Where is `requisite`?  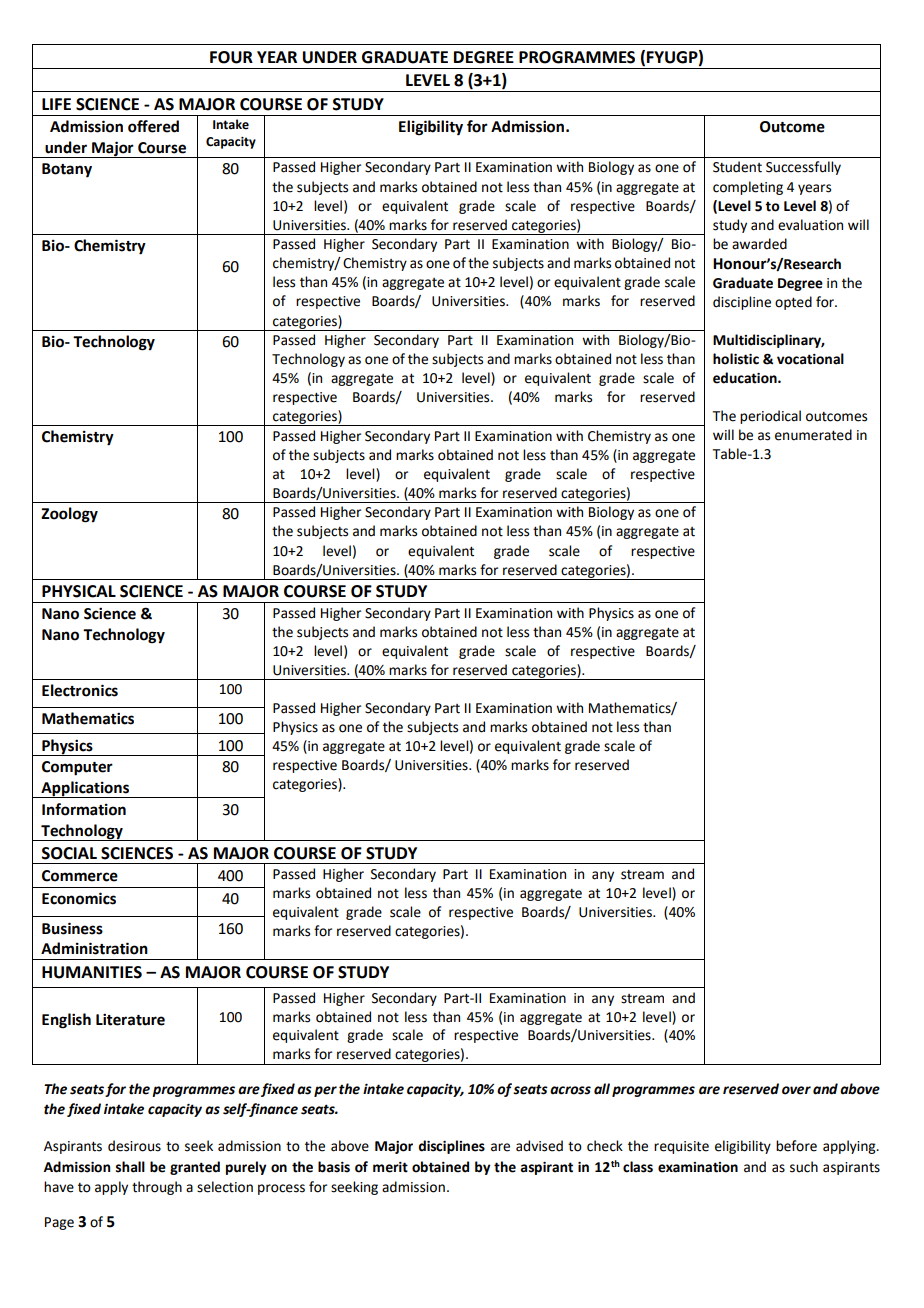 requisite is located at coordinates (681, 1147).
